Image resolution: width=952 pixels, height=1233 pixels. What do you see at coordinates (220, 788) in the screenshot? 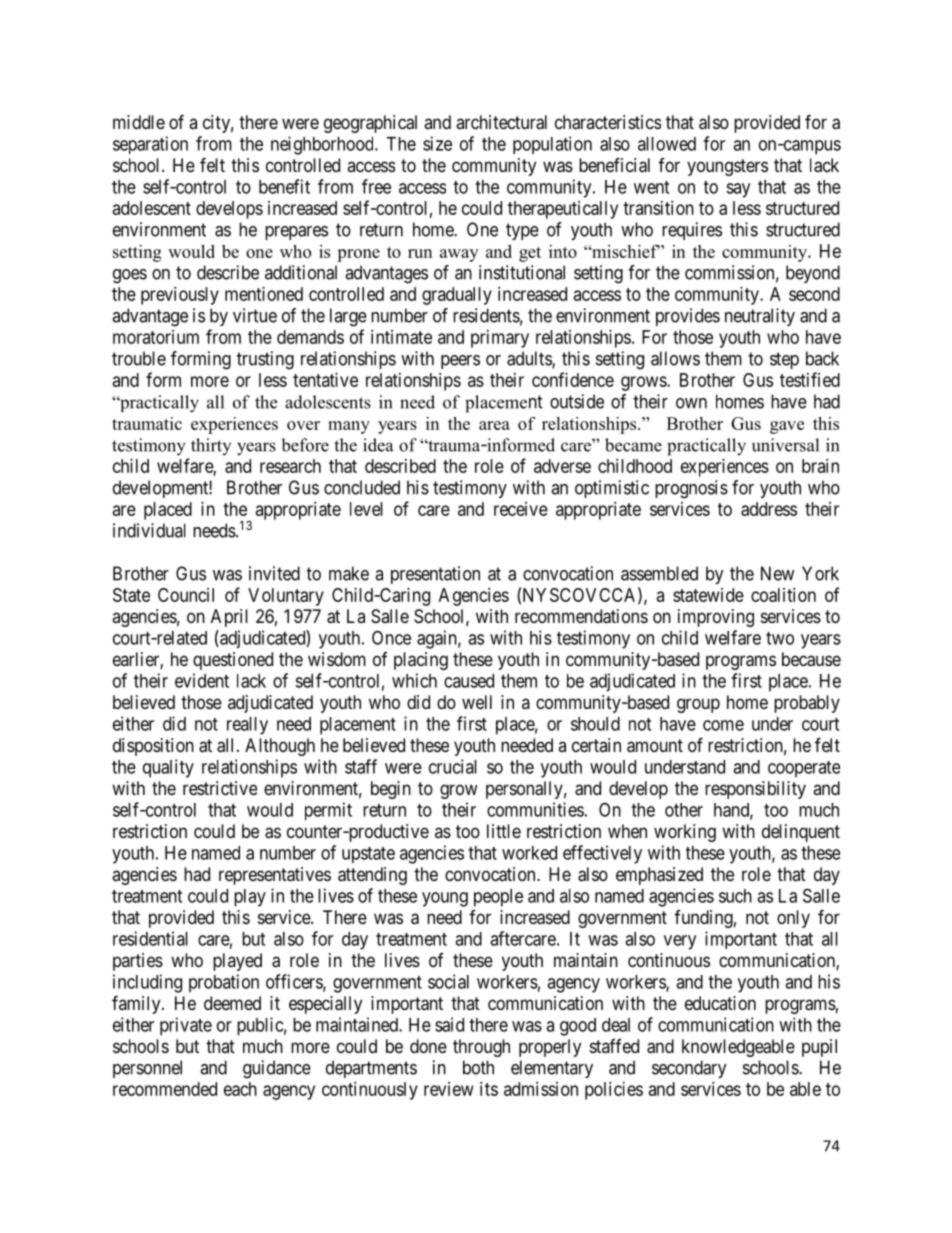
I see `restrictive` at bounding box center [220, 788].
